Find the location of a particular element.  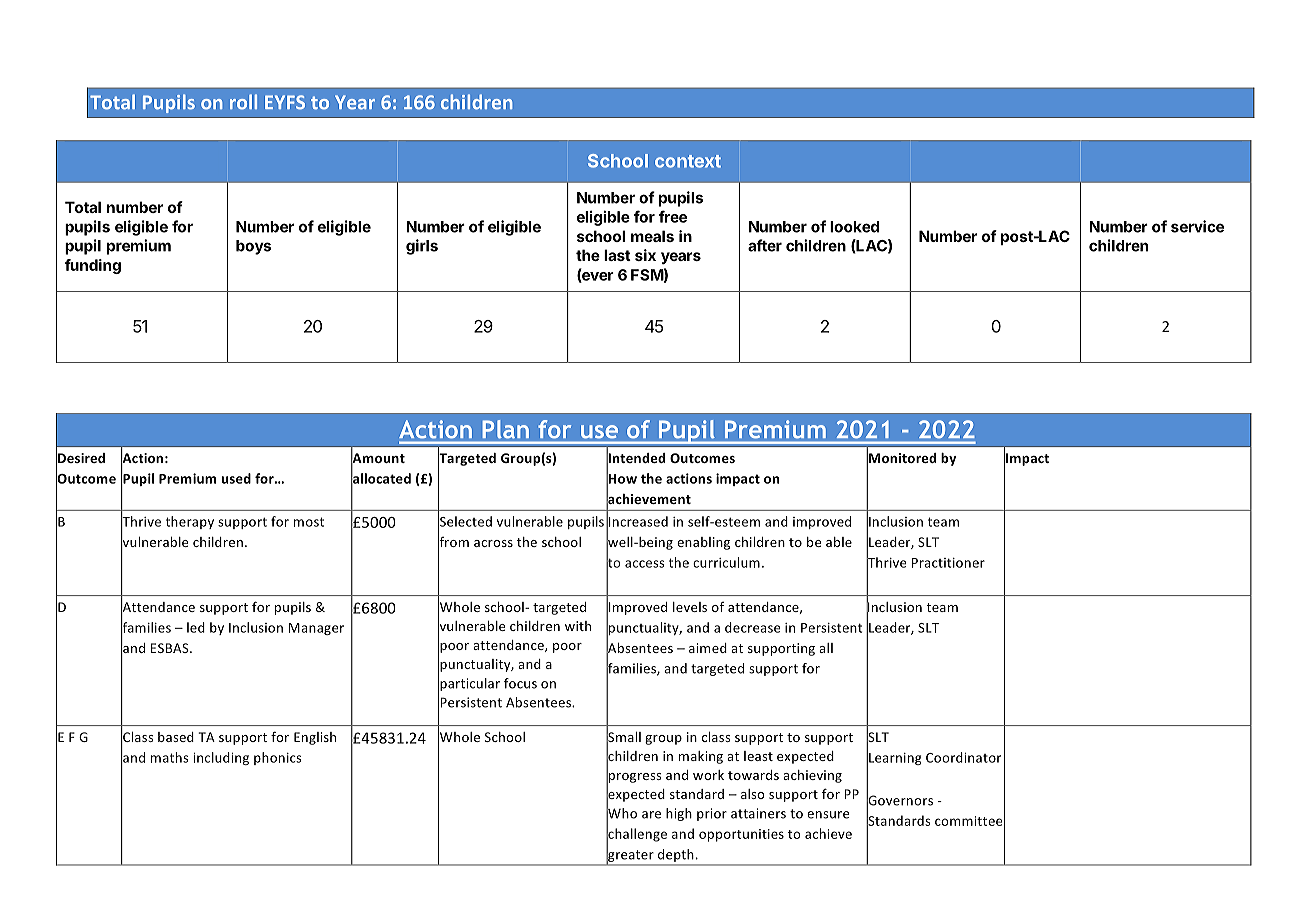

including is located at coordinates (221, 758).
